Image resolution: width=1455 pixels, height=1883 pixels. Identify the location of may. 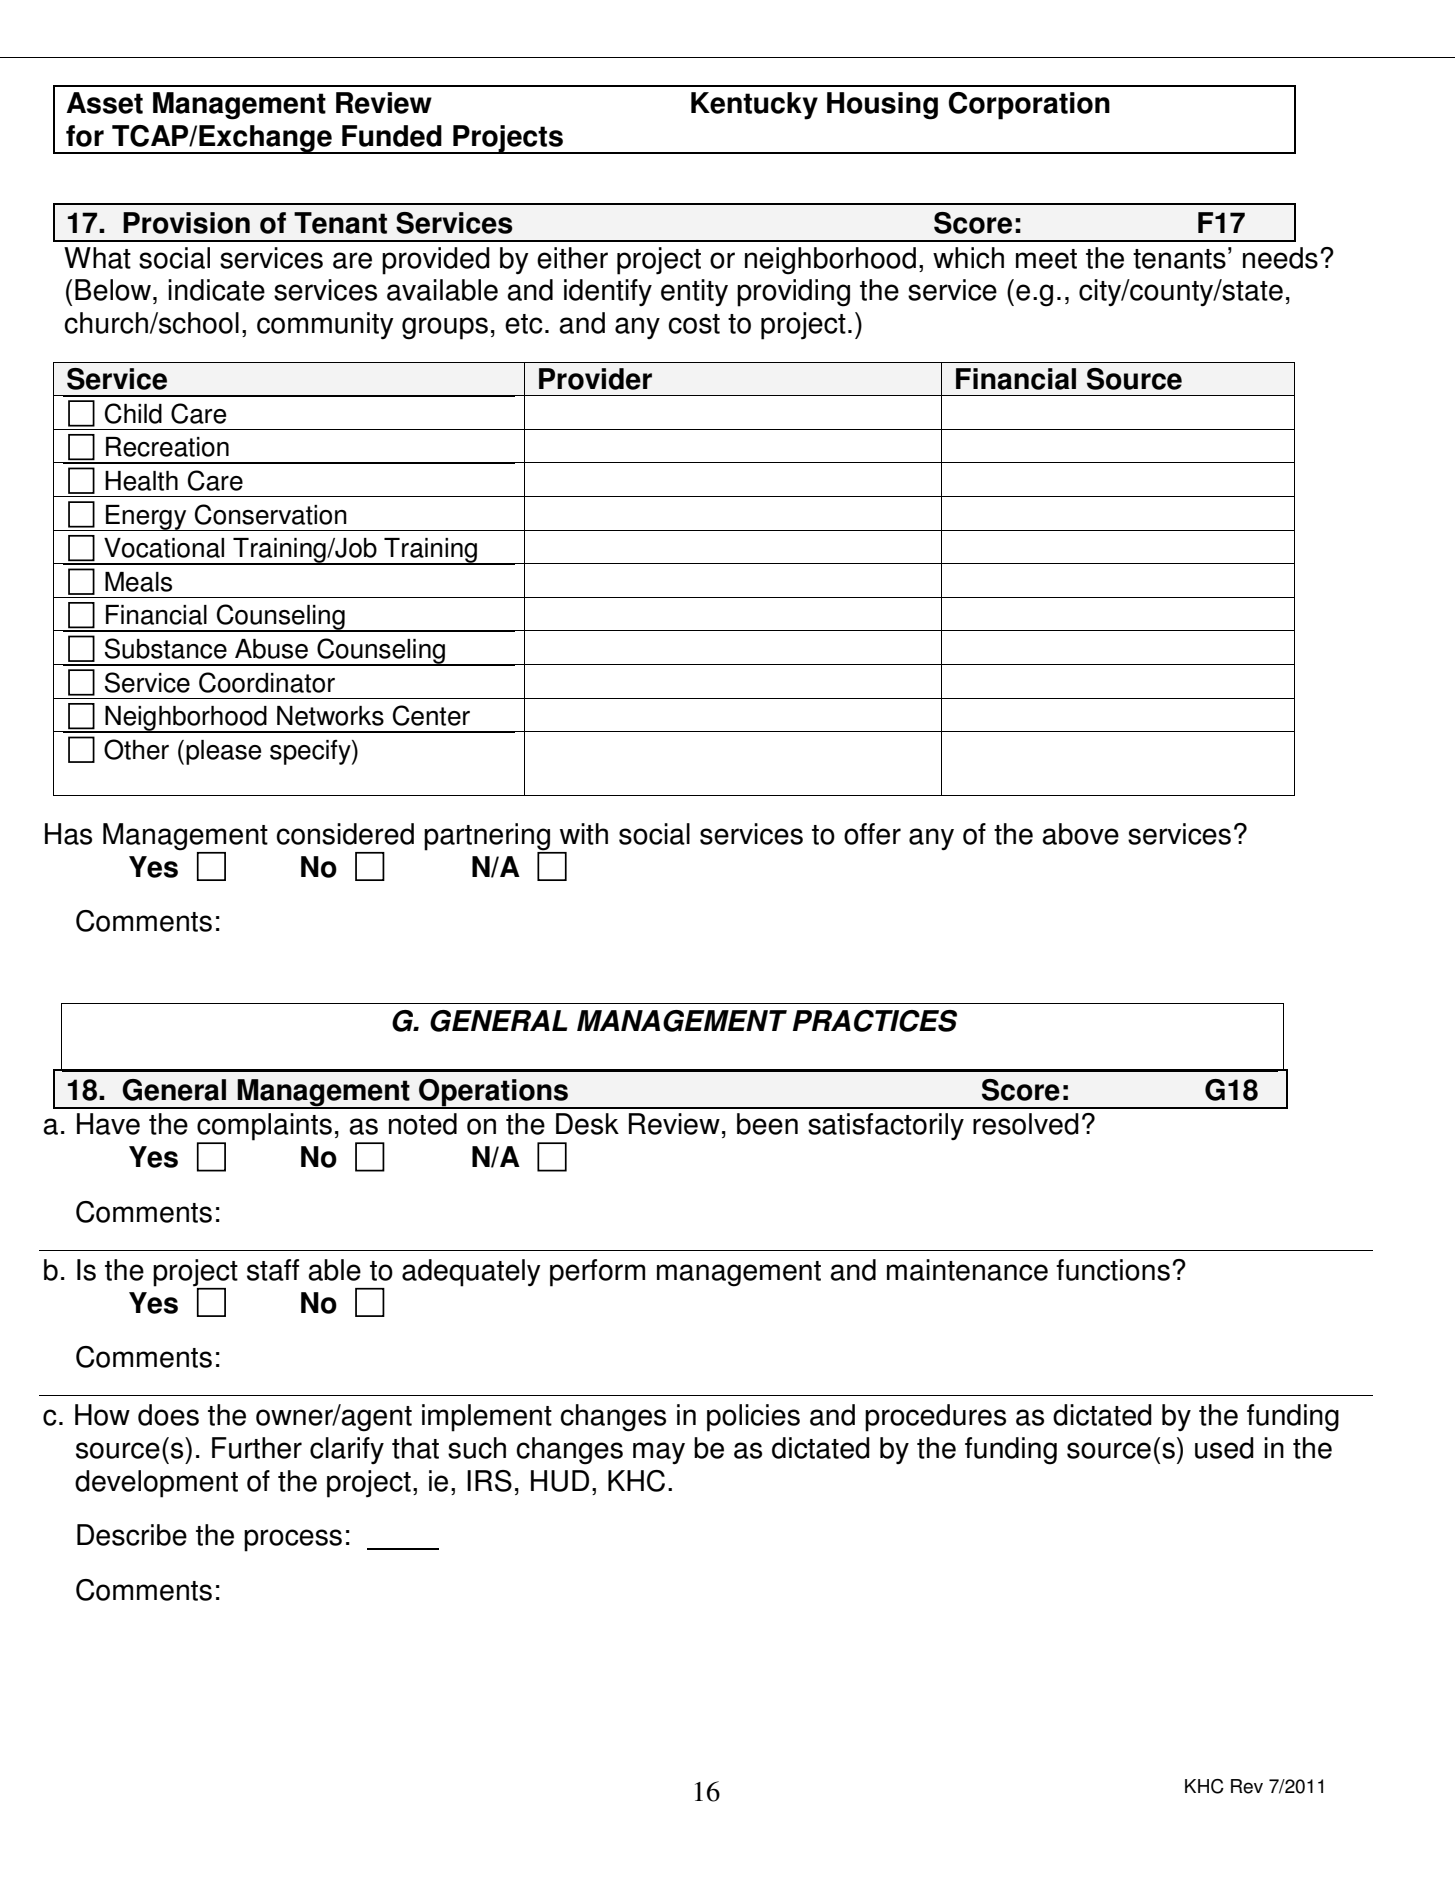
(659, 1453).
